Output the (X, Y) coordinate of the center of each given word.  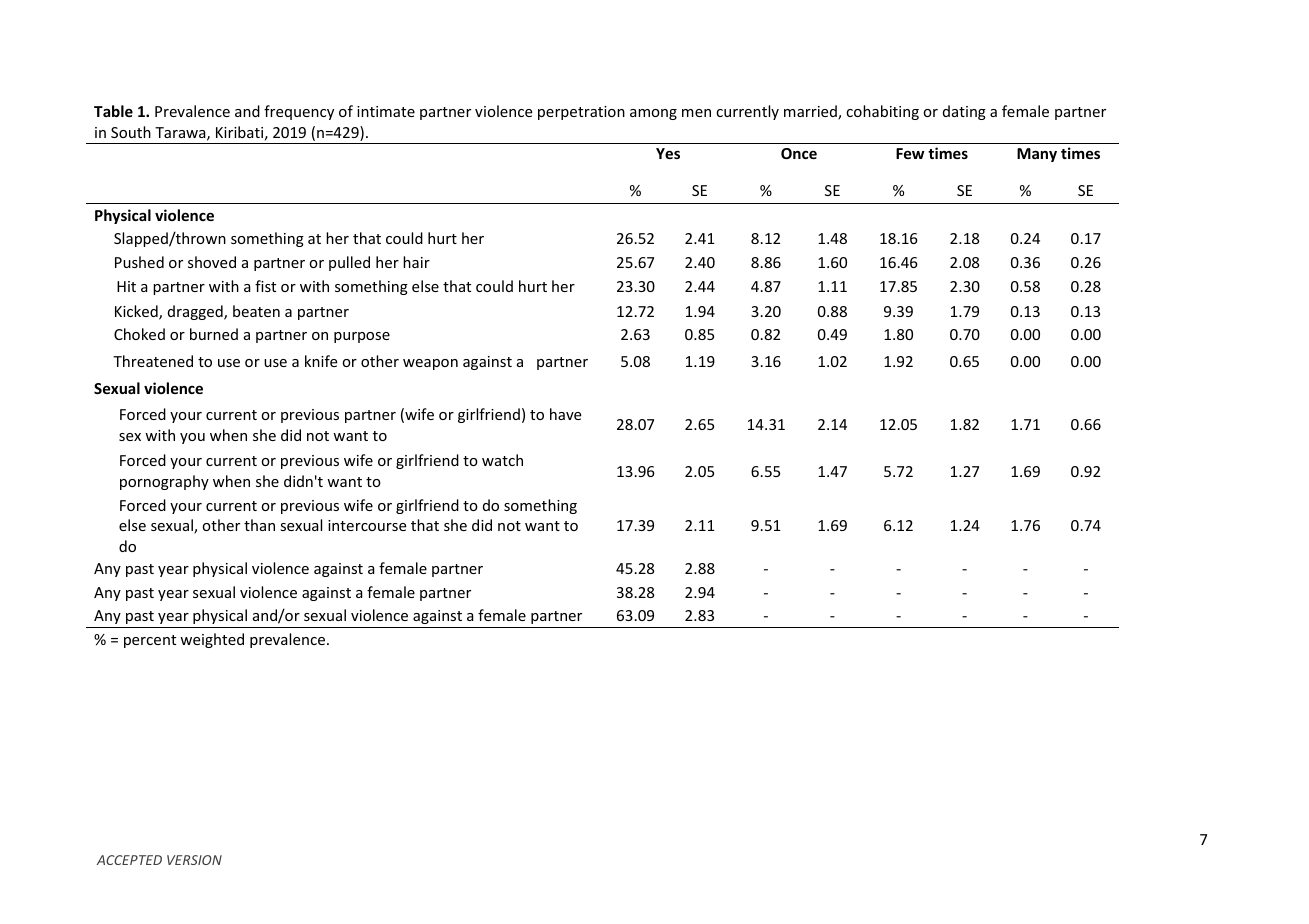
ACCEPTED (129, 860)
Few (910, 153)
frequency (299, 112)
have (565, 414)
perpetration (581, 113)
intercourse (367, 525)
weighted (212, 640)
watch (502, 460)
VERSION (194, 860)
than (259, 525)
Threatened (153, 361)
